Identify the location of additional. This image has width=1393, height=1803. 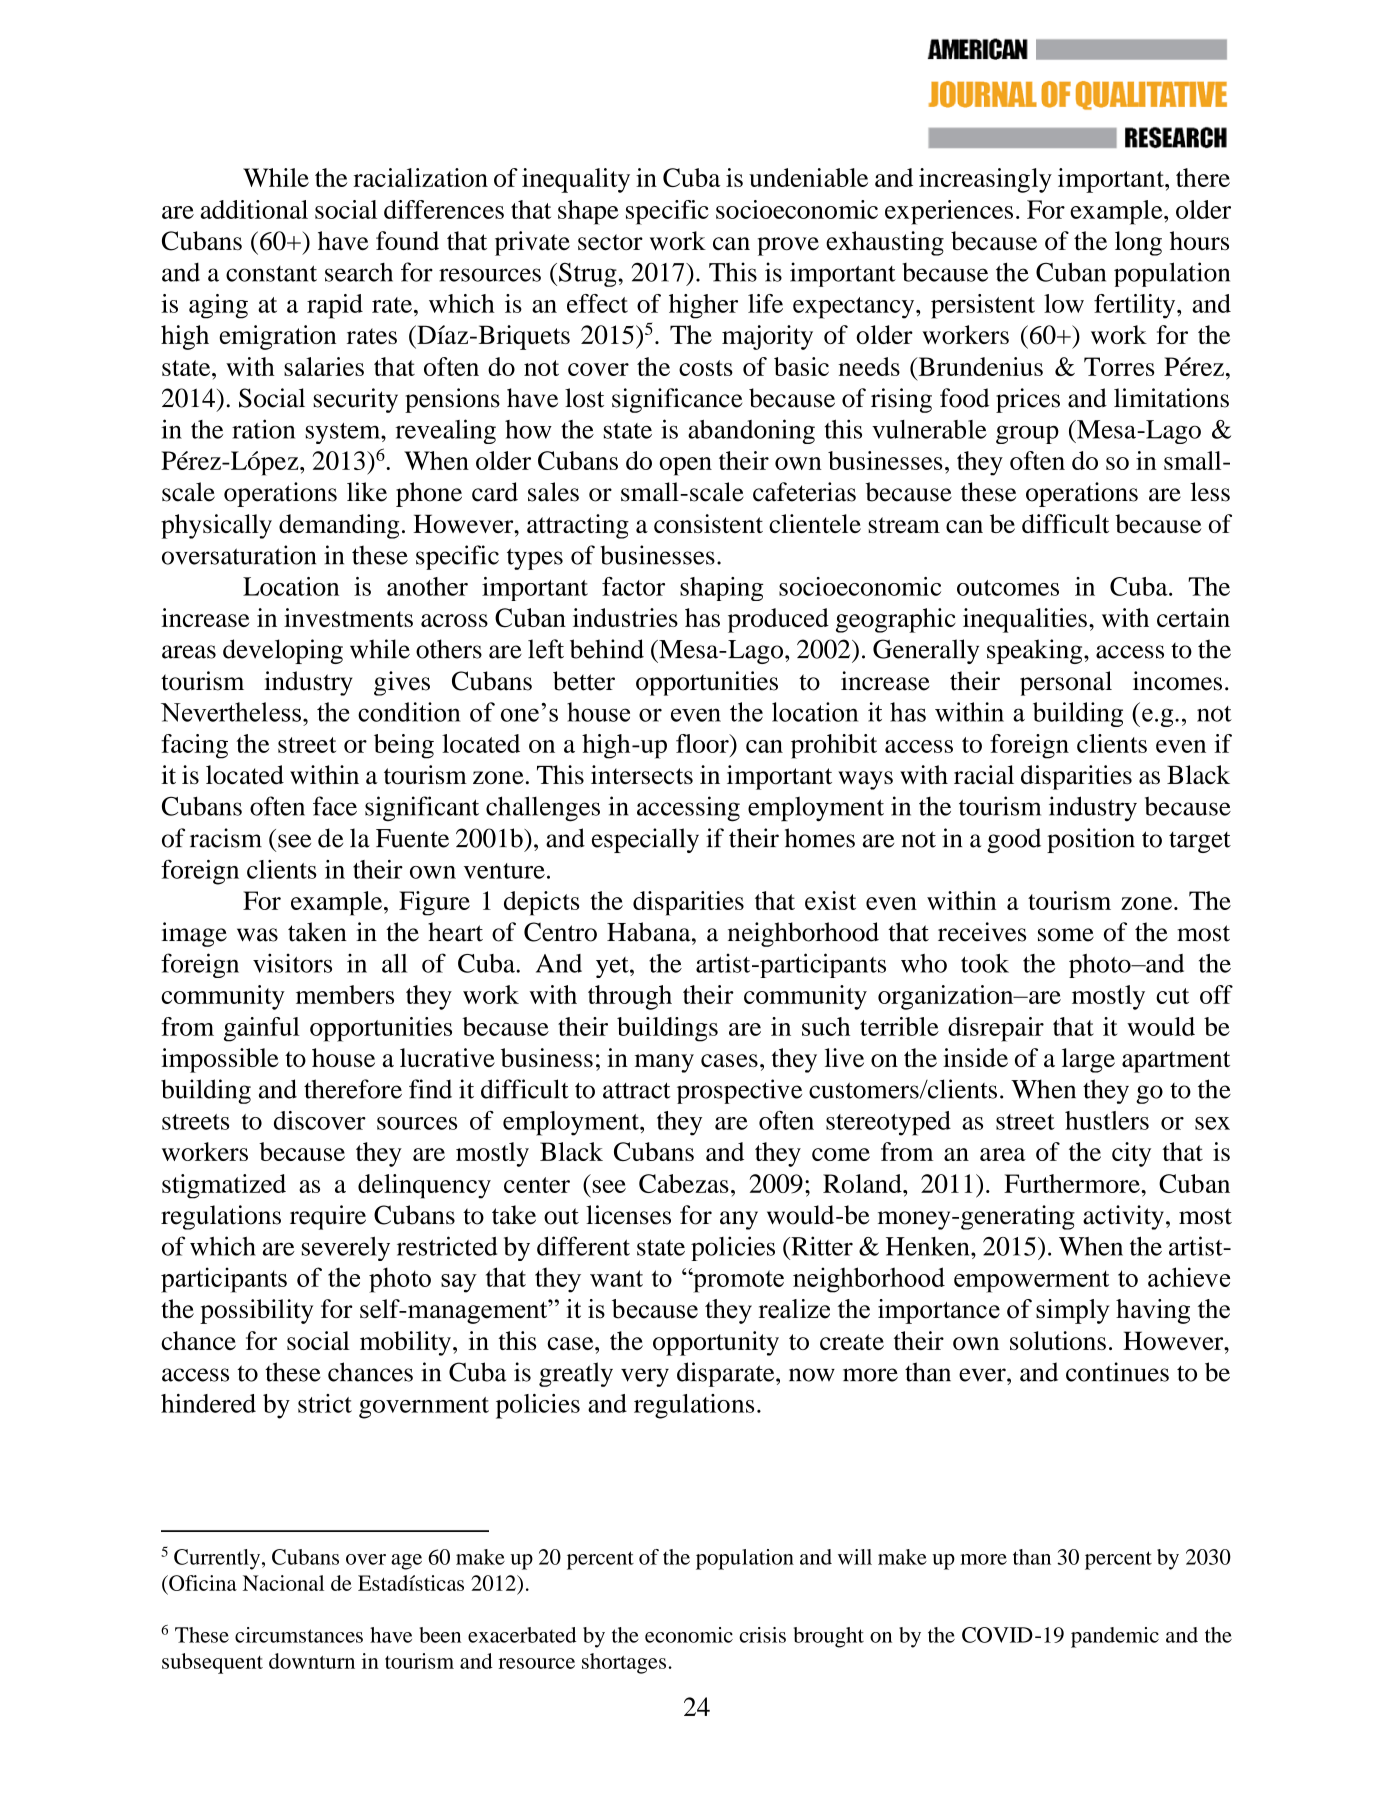
(254, 209).
